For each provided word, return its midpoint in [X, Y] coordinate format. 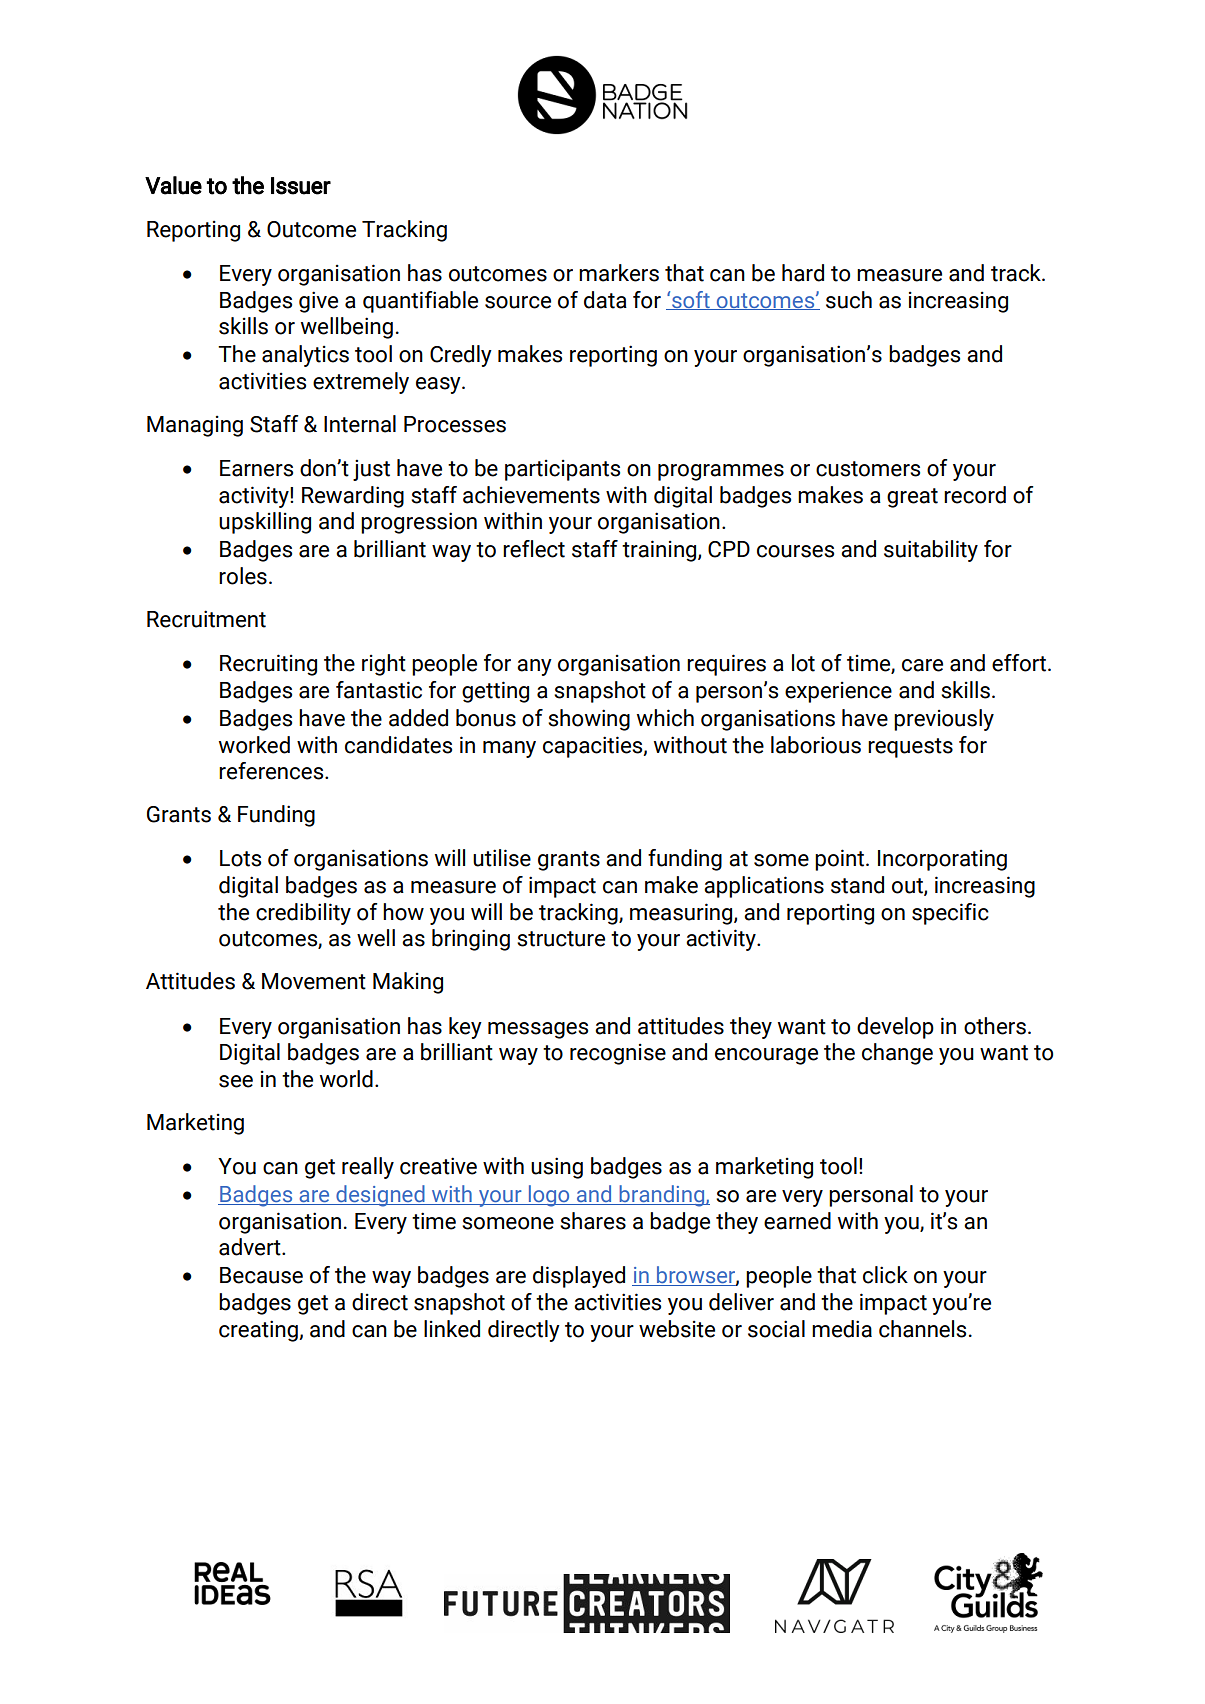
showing [589, 720]
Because [261, 1275]
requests [910, 748]
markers [619, 273]
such [849, 300]
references [272, 771]
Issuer [301, 186]
